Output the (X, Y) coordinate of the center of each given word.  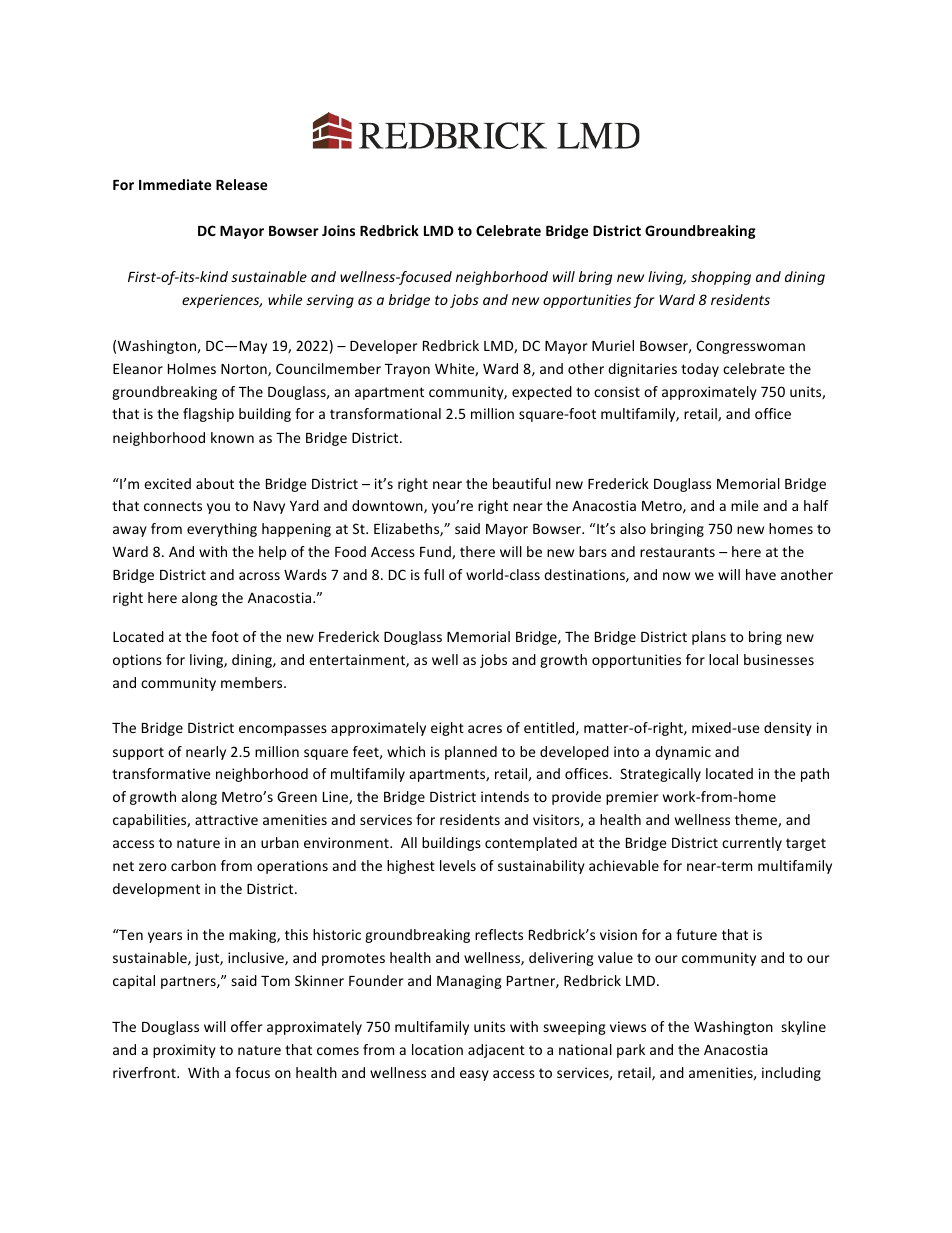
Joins (338, 230)
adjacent (496, 1051)
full (434, 574)
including (791, 1074)
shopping (721, 278)
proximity (184, 1051)
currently (752, 844)
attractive (226, 819)
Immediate (175, 184)
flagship (208, 415)
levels (458, 865)
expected (542, 393)
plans (709, 638)
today (700, 370)
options (137, 661)
